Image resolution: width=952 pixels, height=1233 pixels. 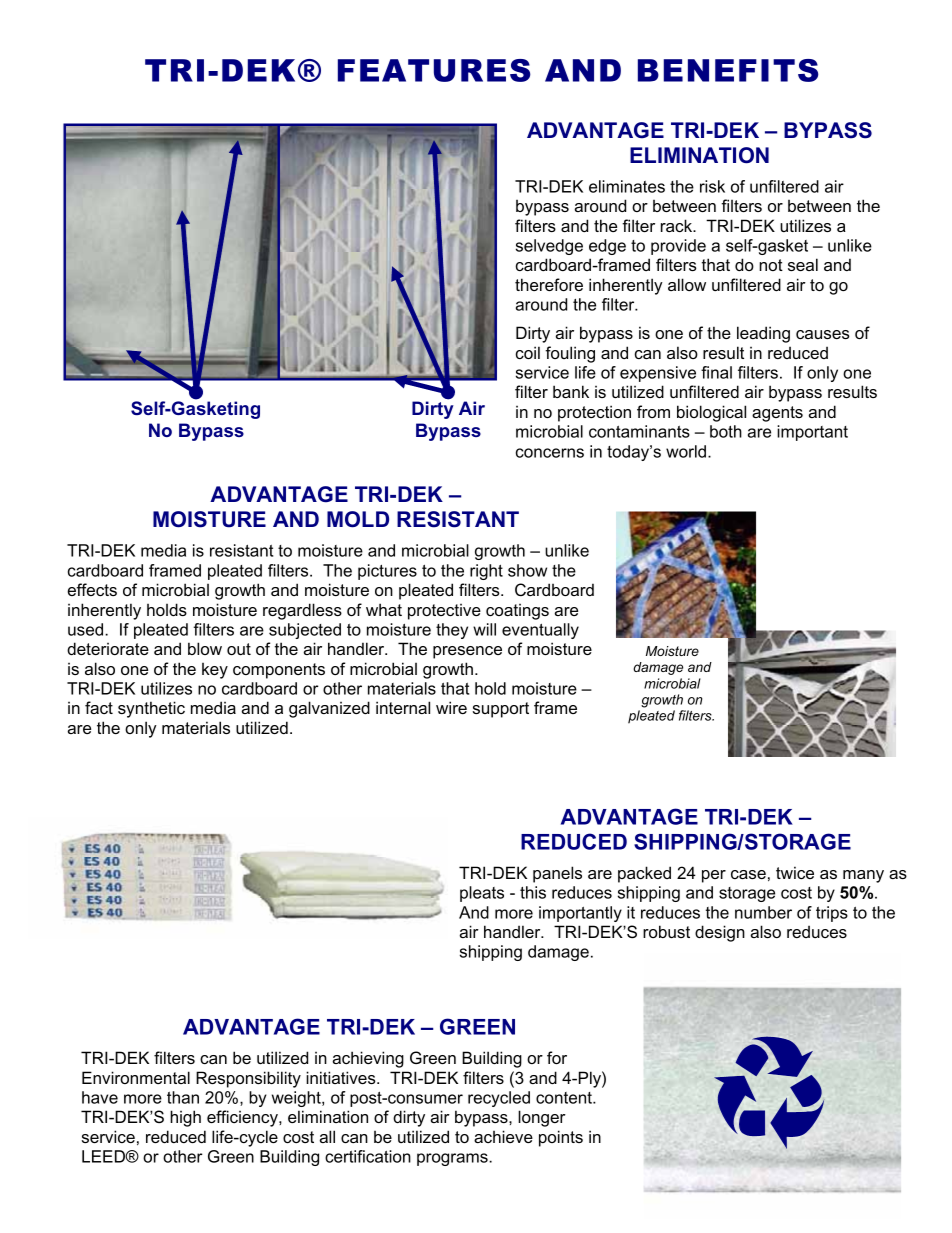 I want to click on twice, so click(x=795, y=872).
